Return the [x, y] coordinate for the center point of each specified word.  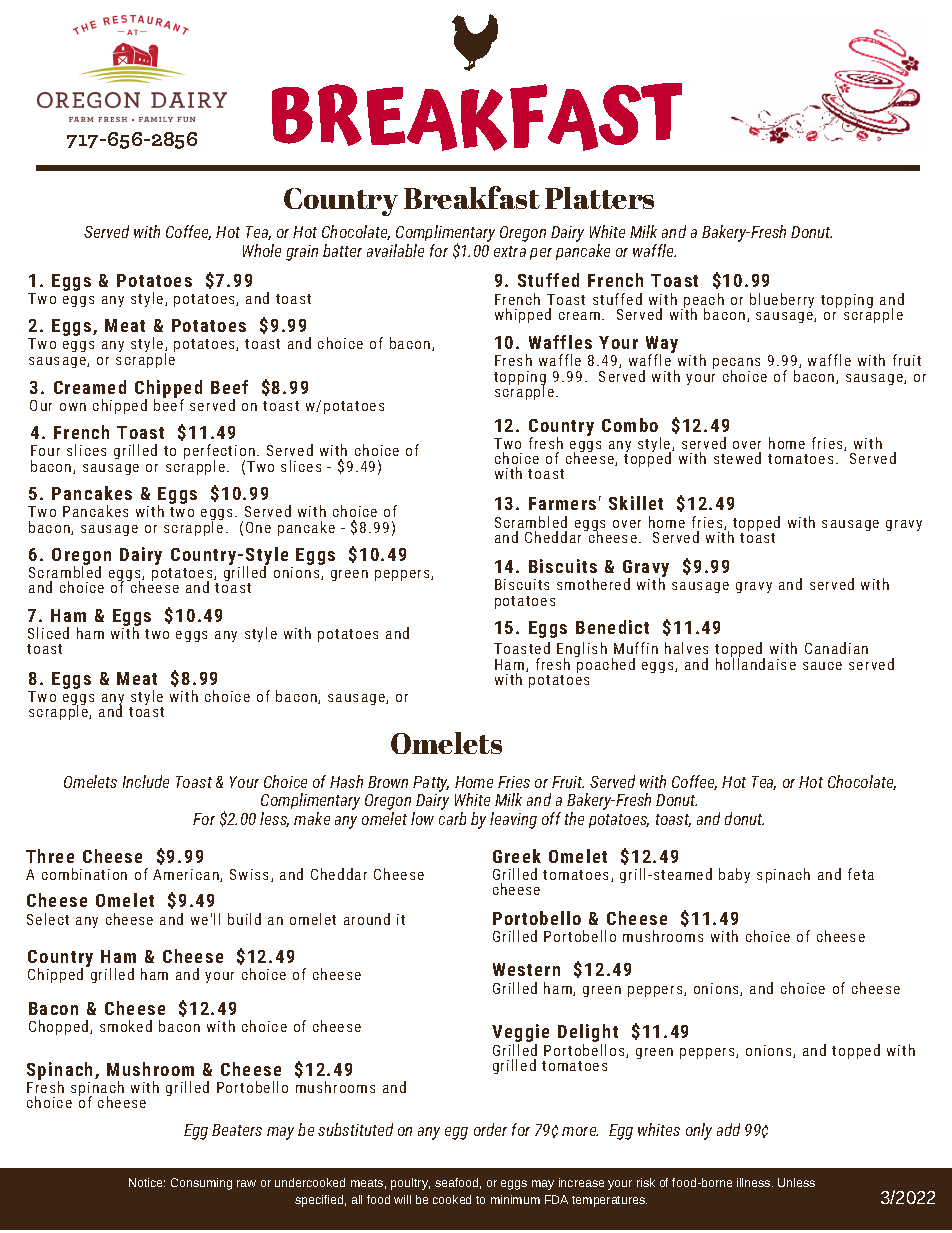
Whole [262, 250]
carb [452, 818]
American [187, 875]
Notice [147, 1182]
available [395, 250]
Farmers [562, 503]
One [258, 527]
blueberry [782, 300]
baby [734, 875]
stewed [737, 458]
